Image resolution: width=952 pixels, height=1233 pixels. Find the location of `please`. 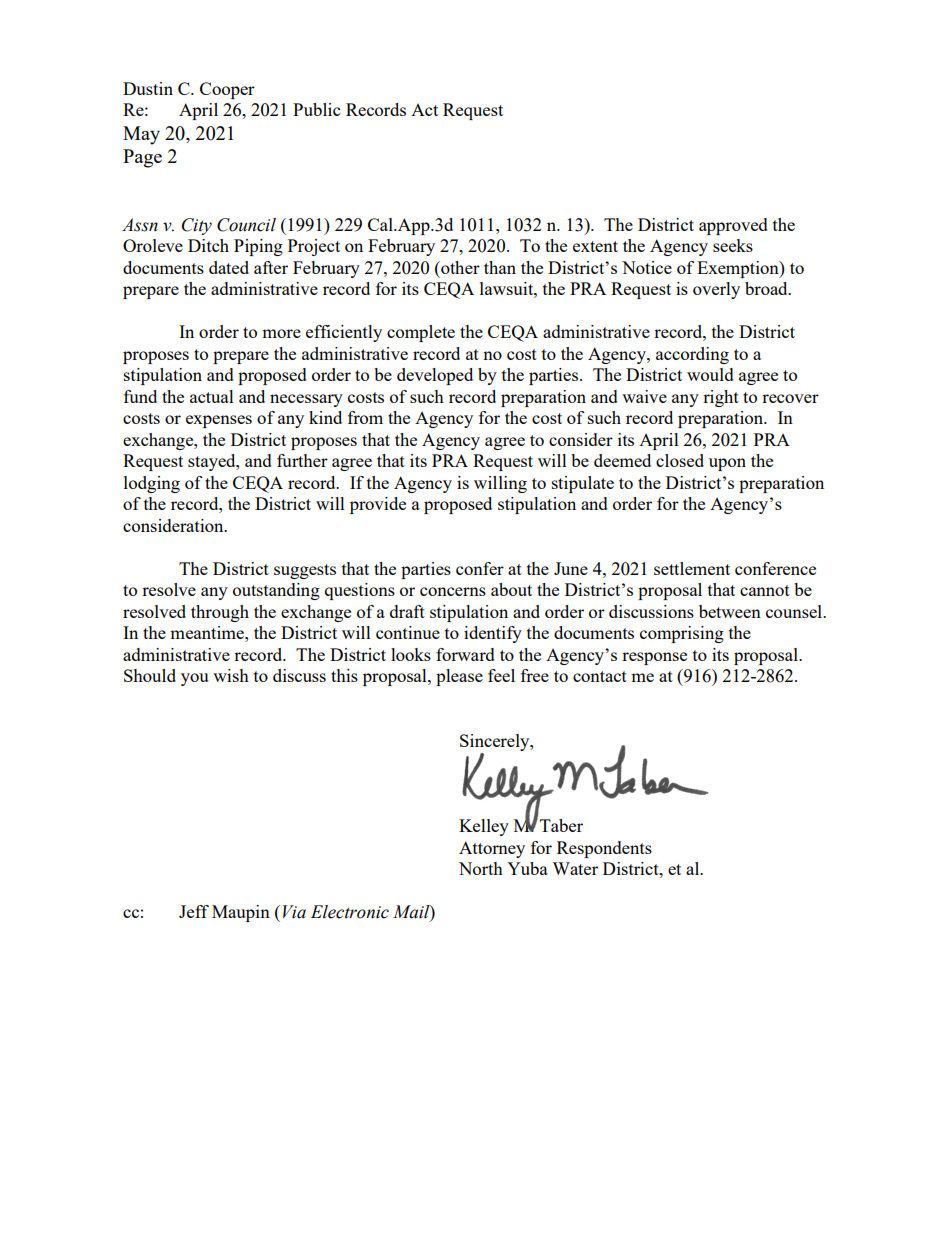

please is located at coordinates (459, 677).
